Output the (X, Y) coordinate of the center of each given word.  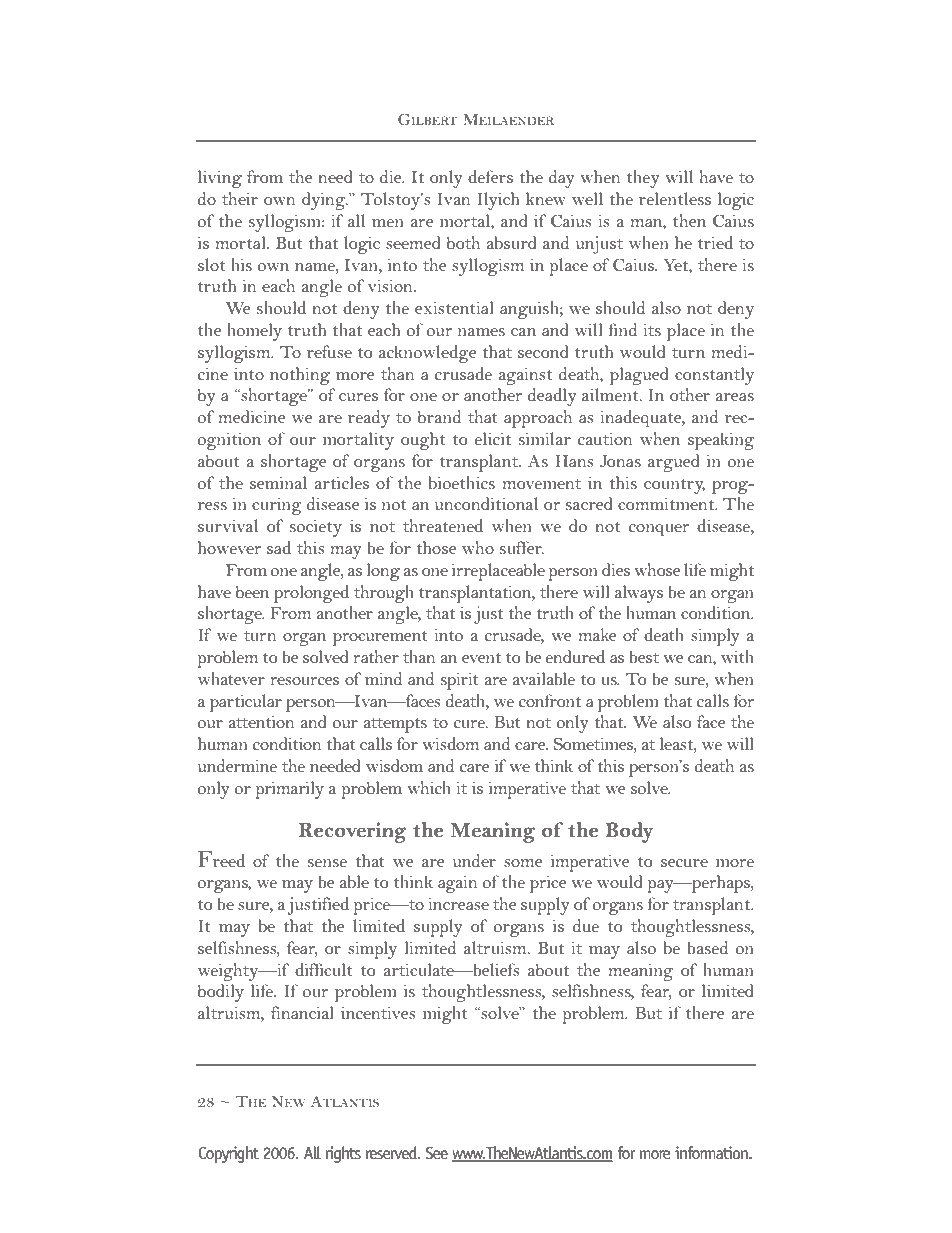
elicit (493, 438)
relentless (675, 198)
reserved (392, 1153)
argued (674, 463)
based (707, 947)
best (644, 656)
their (240, 198)
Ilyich (498, 201)
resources (305, 681)
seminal (278, 482)
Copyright (229, 1154)
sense (327, 863)
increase (459, 904)
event (481, 658)
